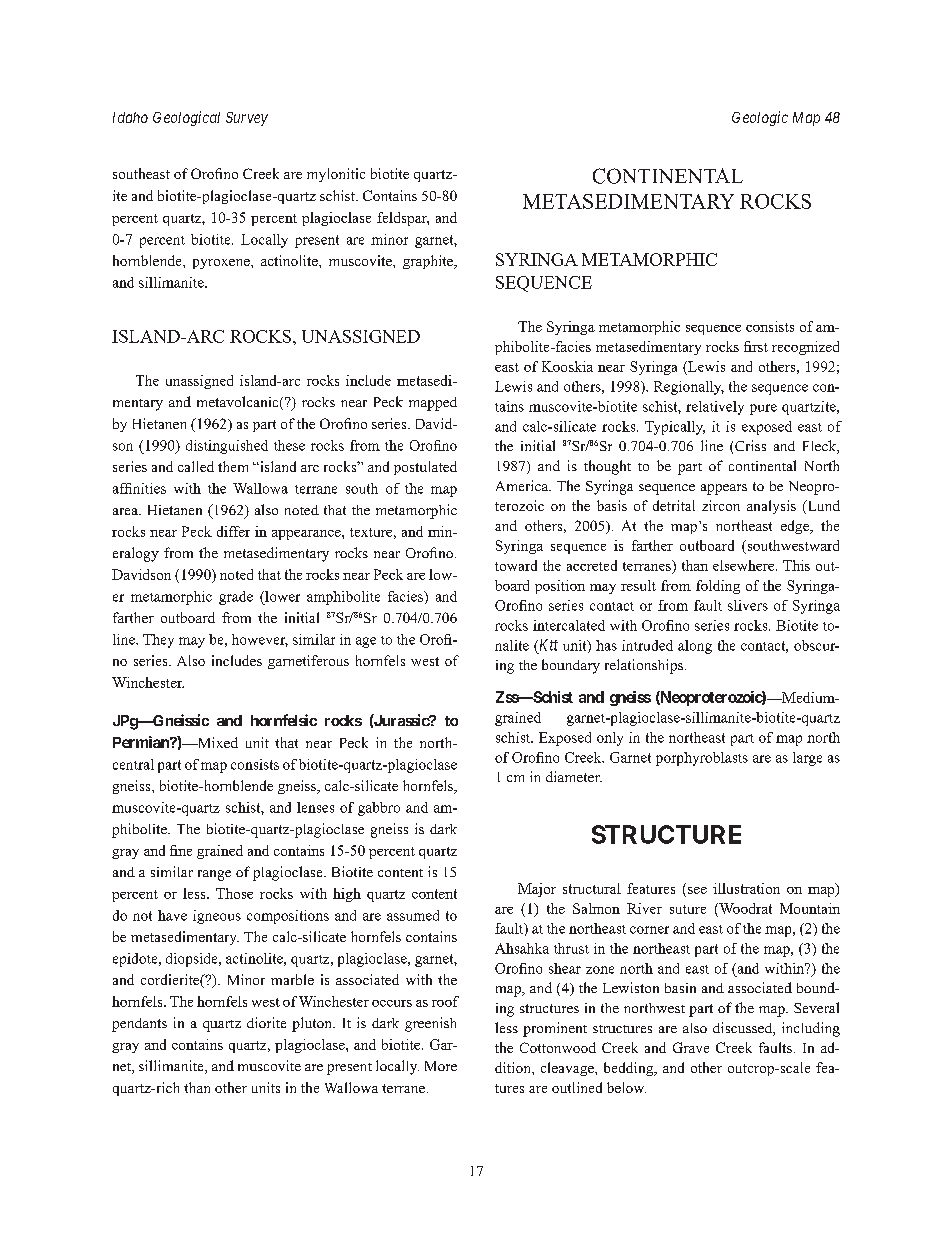  Describe the element at coordinates (689, 388) in the screenshot. I see `Regionally` at that location.
